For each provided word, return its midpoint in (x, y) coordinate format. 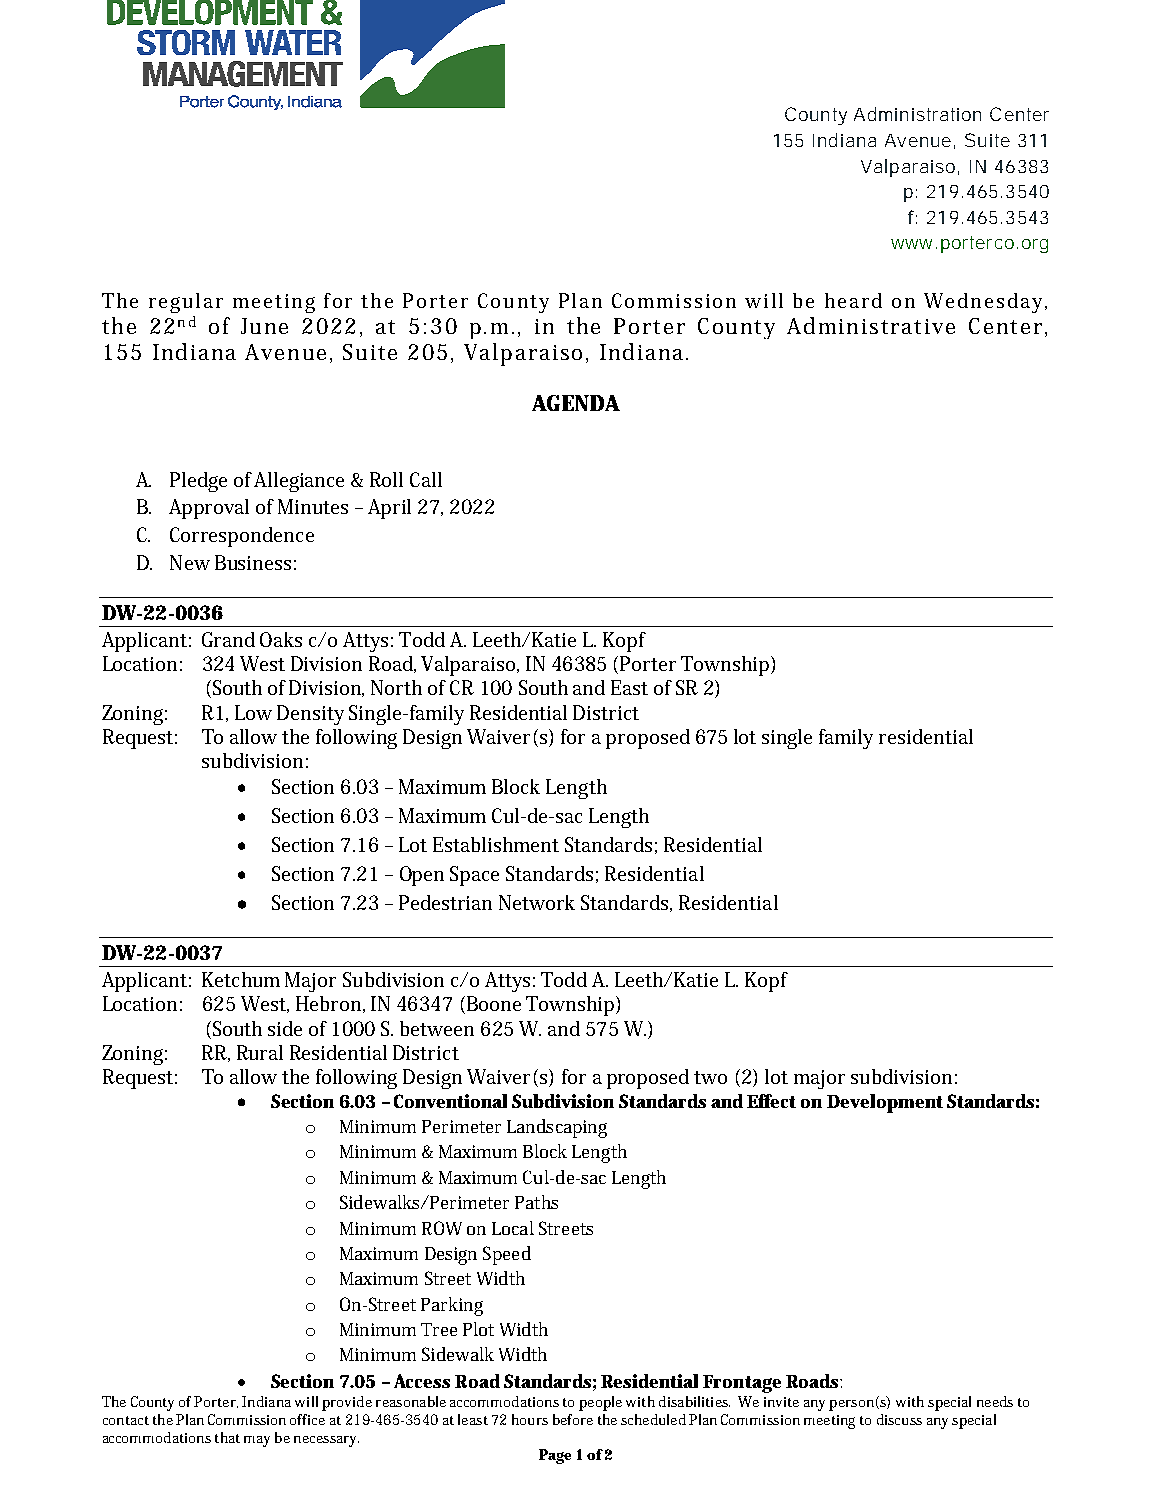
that (227, 1437)
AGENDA (576, 403)
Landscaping (557, 1128)
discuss (899, 1419)
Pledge (198, 482)
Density (310, 715)
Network (537, 902)
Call (426, 479)
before (573, 1419)
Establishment (496, 844)
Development (885, 1103)
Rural (260, 1052)
